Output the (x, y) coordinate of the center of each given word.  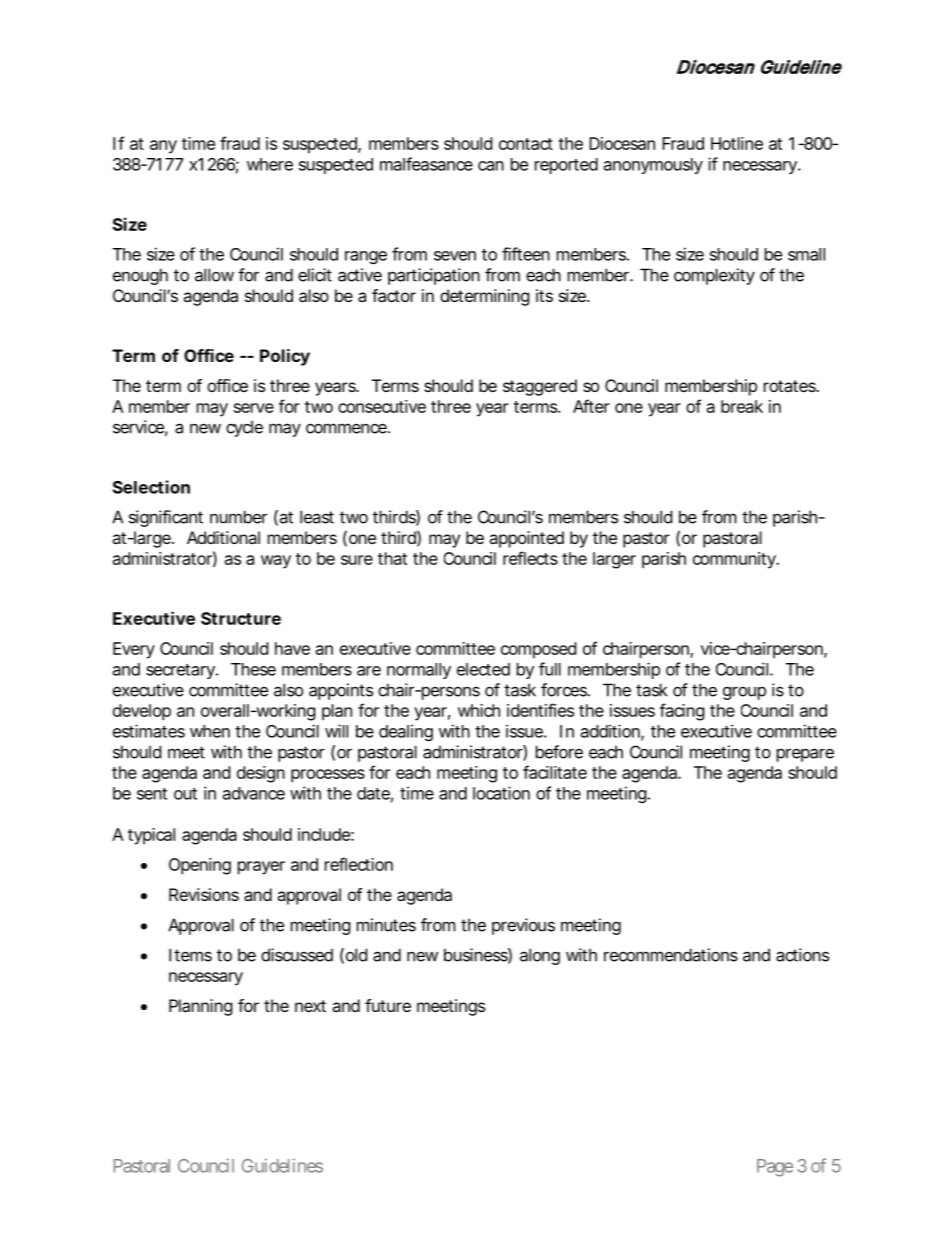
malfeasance (426, 164)
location (501, 793)
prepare (805, 755)
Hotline (737, 143)
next (310, 1006)
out (185, 794)
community (735, 560)
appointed (526, 539)
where (270, 164)
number (238, 517)
